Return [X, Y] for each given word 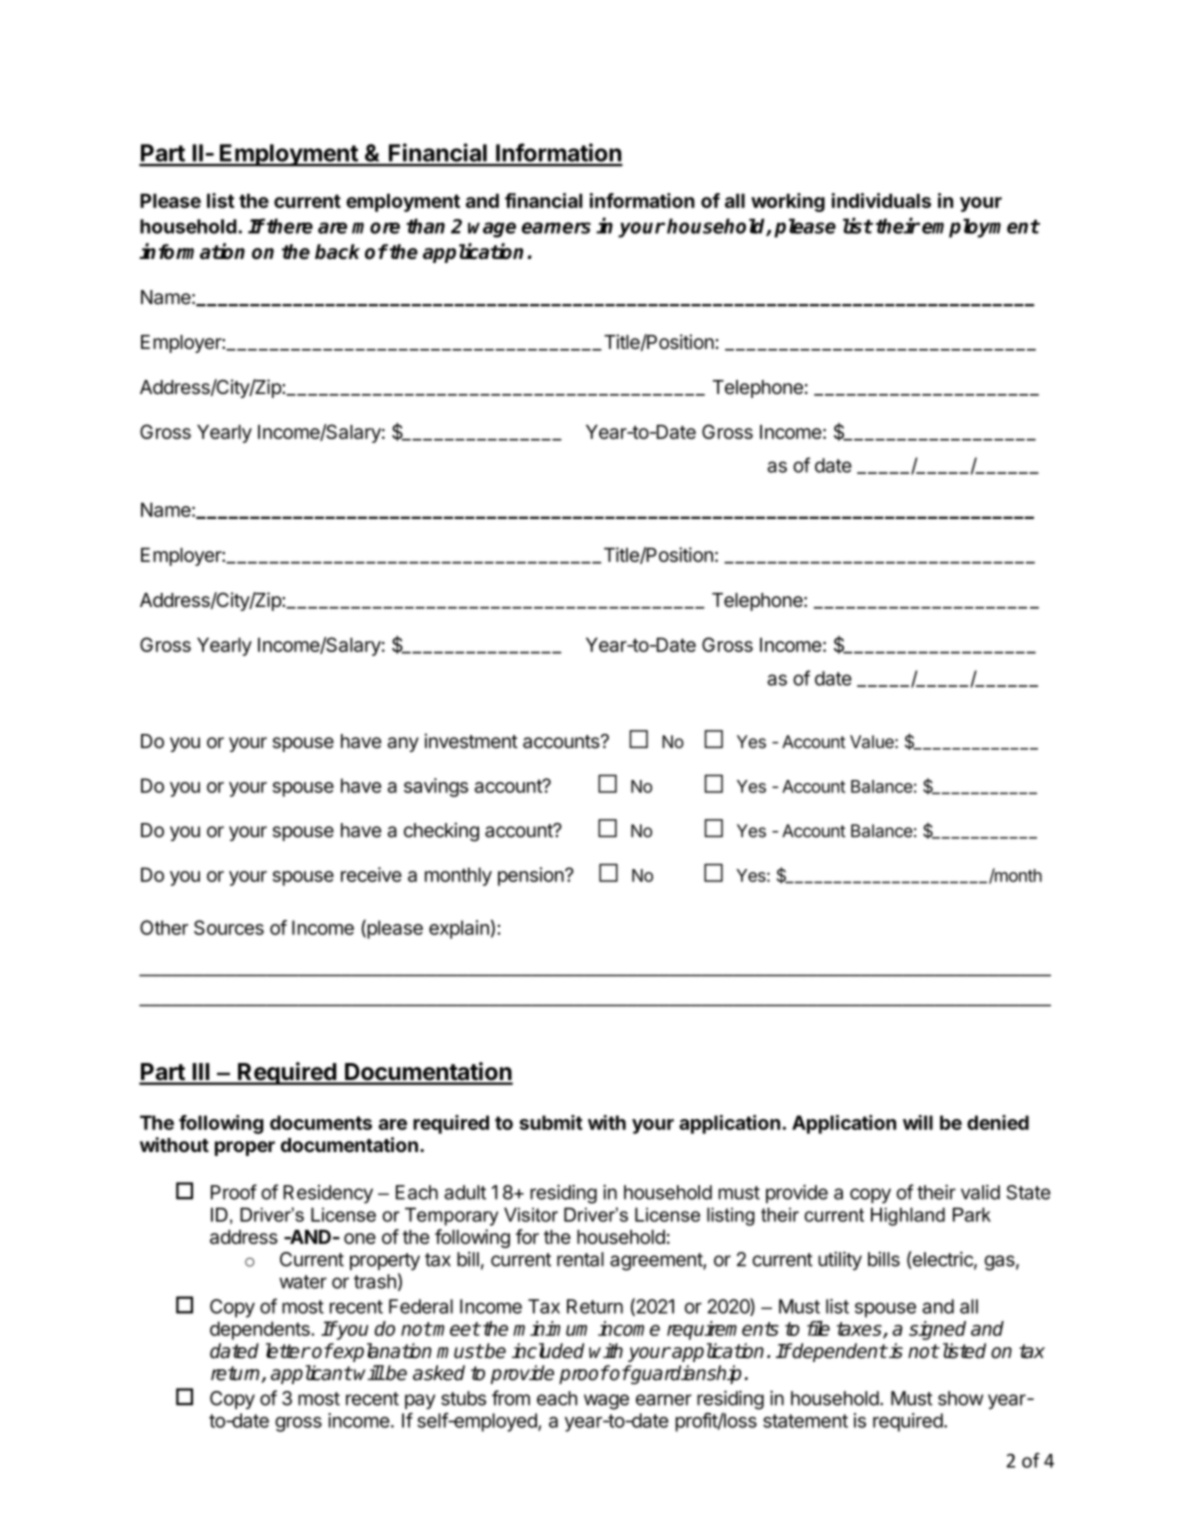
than [425, 226]
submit [551, 1122]
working [788, 202]
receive [371, 874]
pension [531, 876]
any [403, 744]
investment [471, 741]
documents [321, 1122]
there [289, 226]
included [548, 1351]
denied [998, 1122]
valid [980, 1192]
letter [288, 1351]
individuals [881, 200]
